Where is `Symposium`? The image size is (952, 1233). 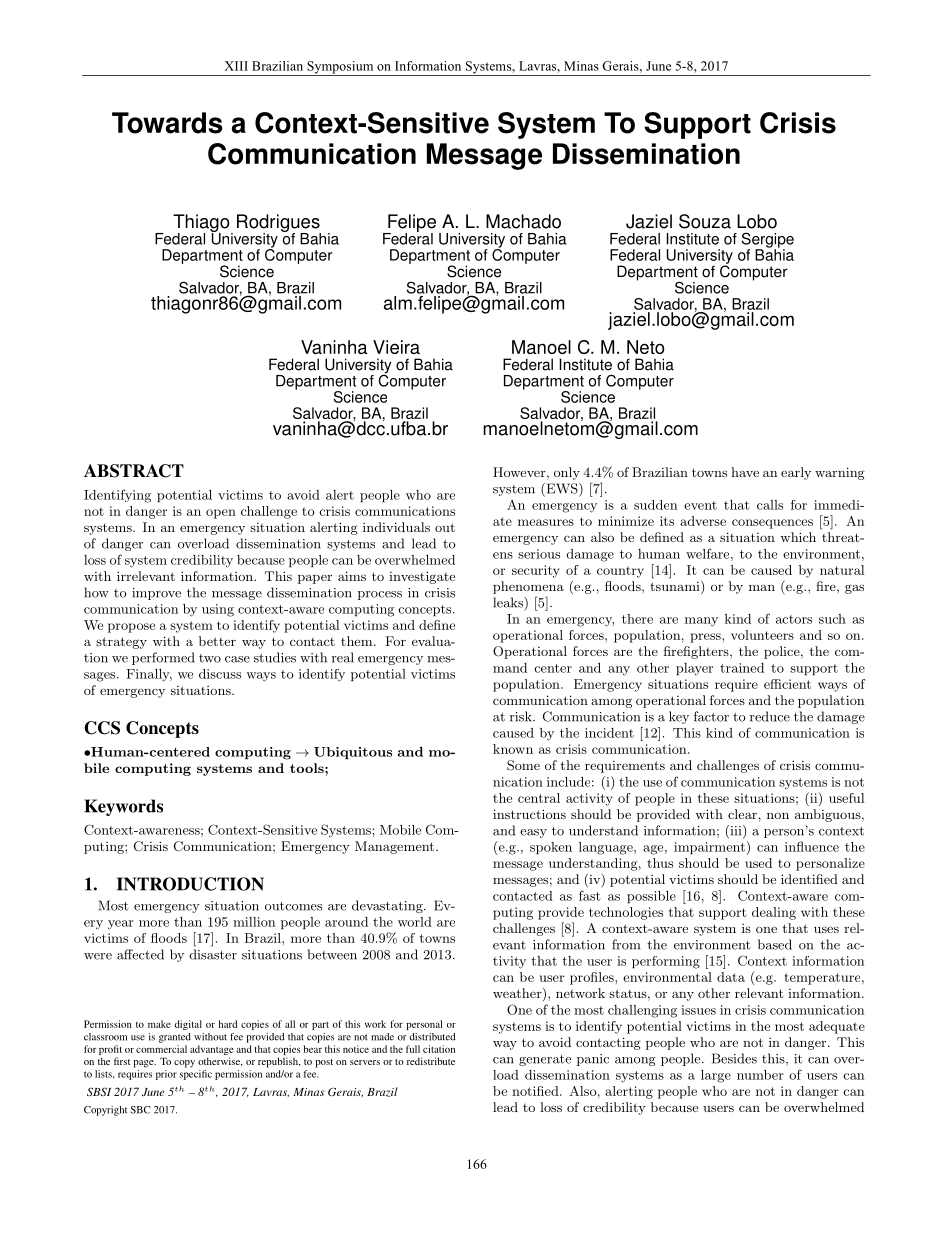
Symposium is located at coordinates (340, 68).
